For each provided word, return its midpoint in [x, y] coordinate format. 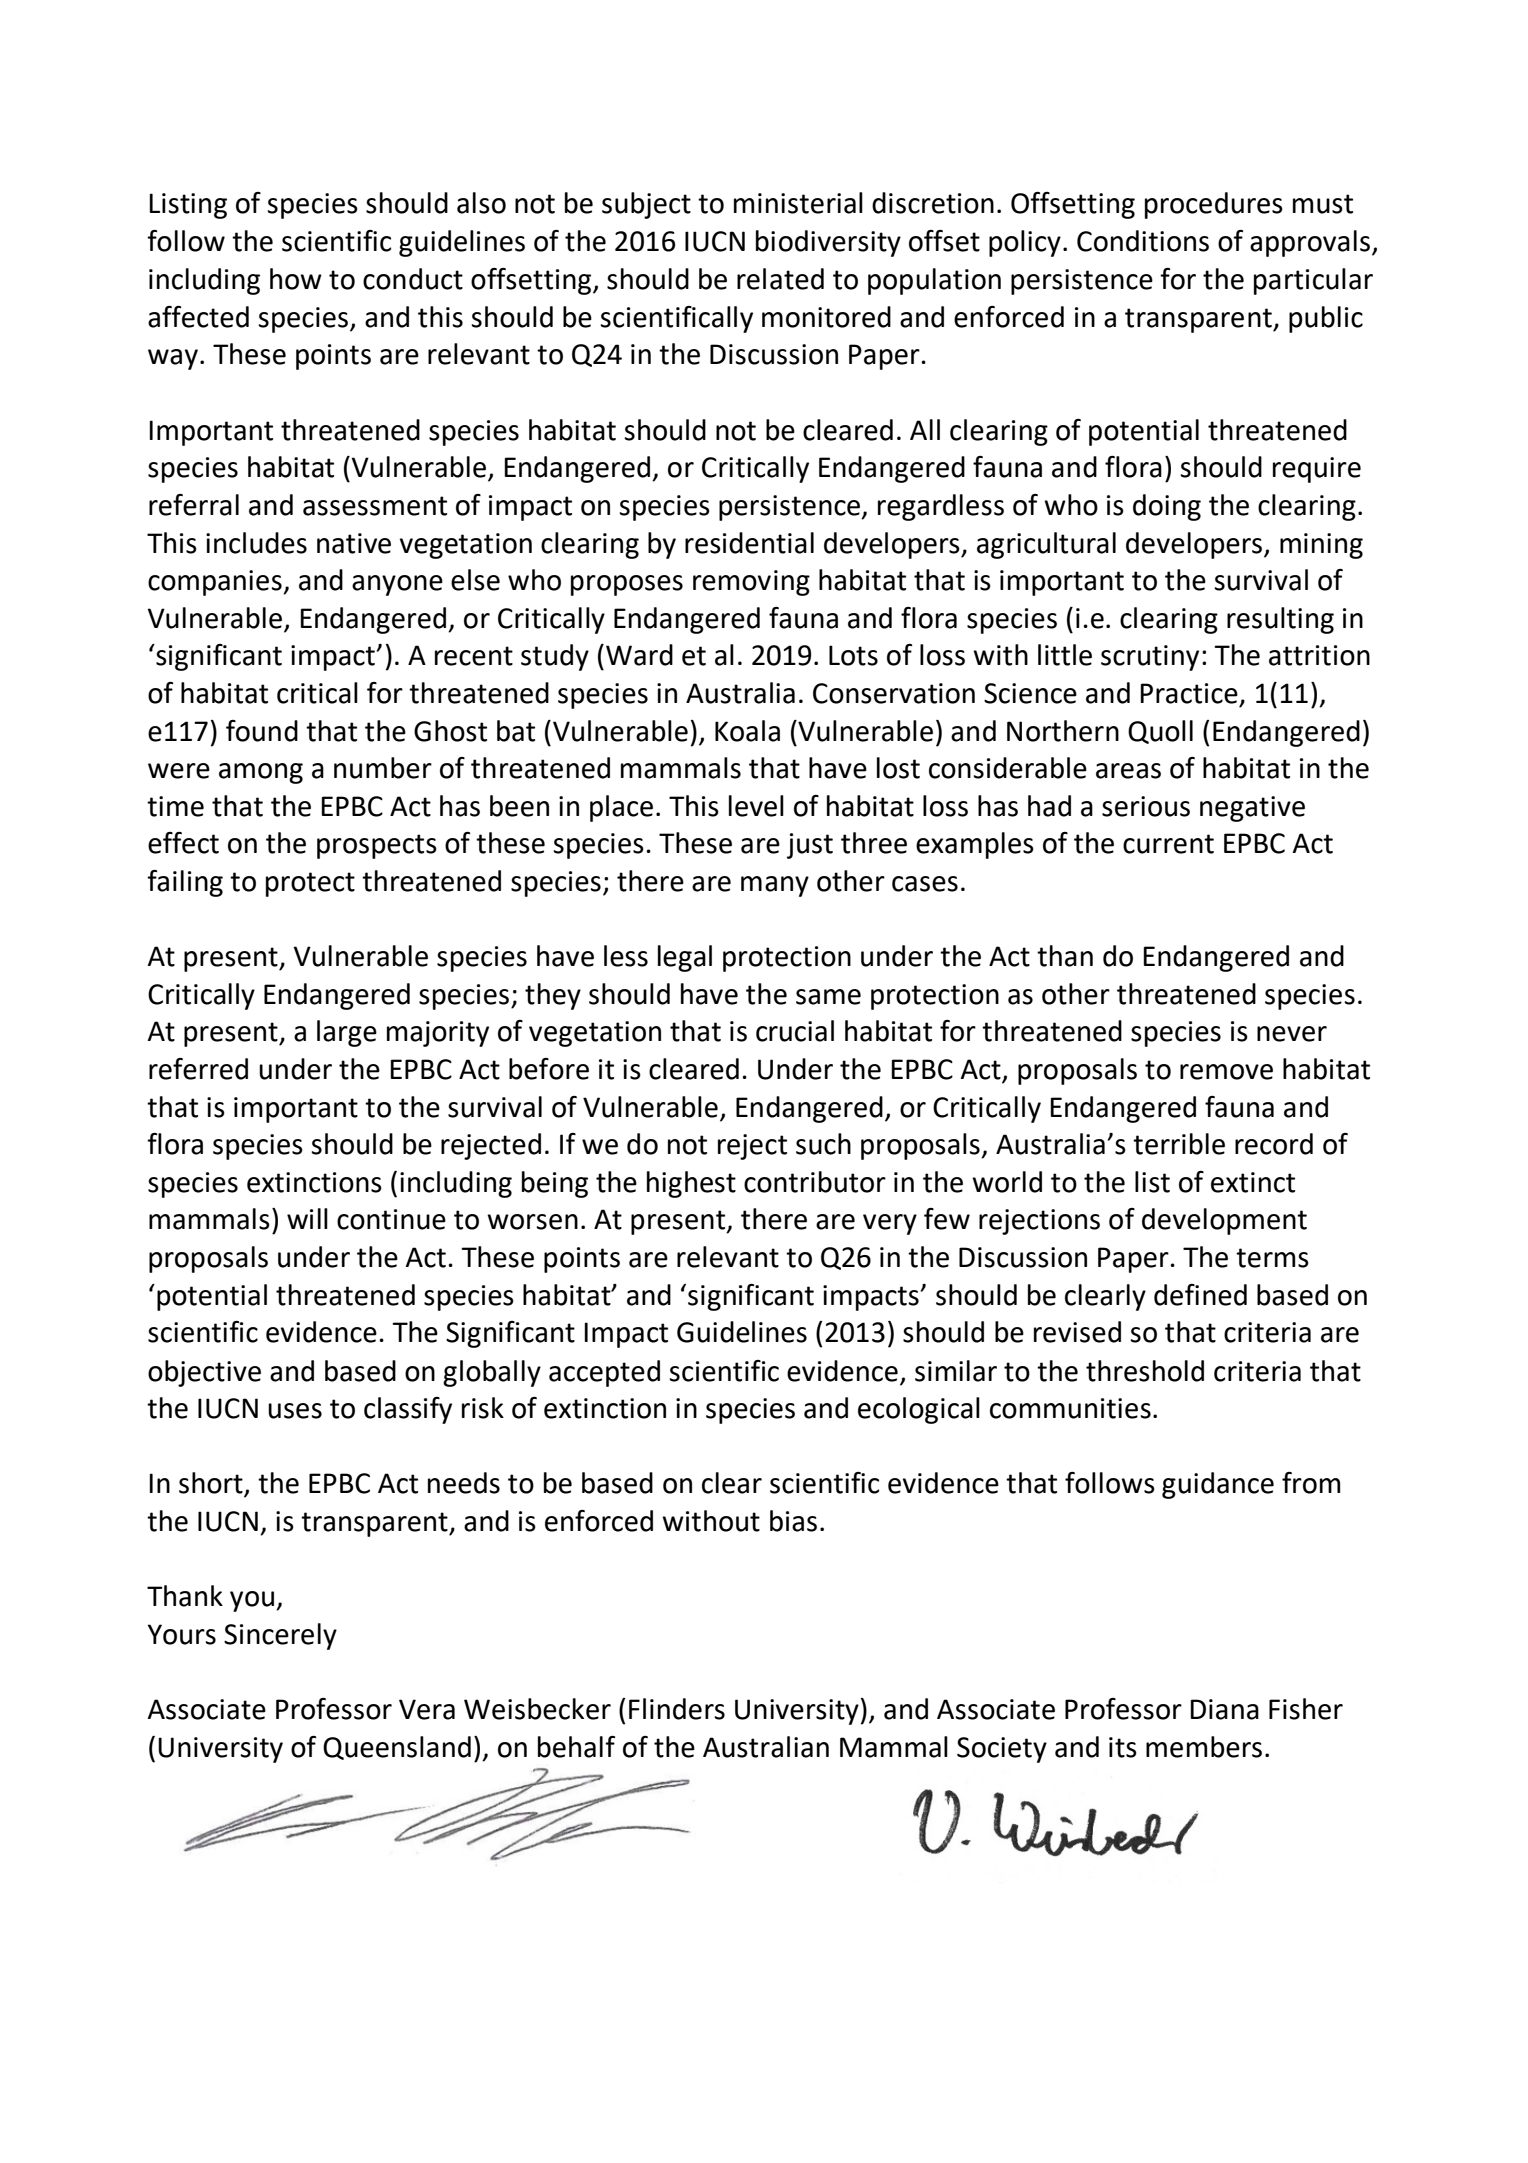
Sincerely [280, 1636]
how [296, 279]
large [347, 1033]
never [1292, 1034]
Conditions [1143, 241]
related [780, 279]
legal [685, 958]
